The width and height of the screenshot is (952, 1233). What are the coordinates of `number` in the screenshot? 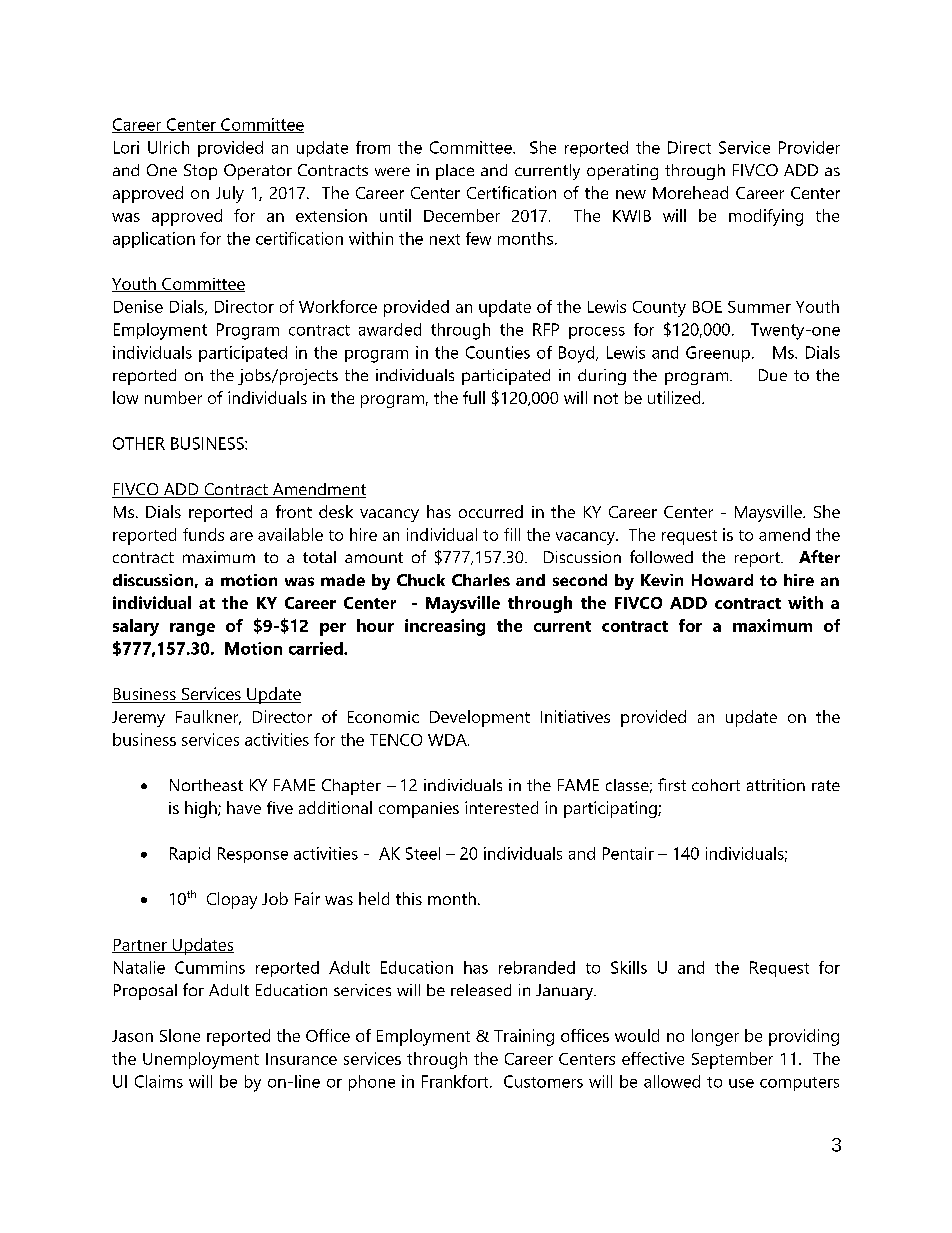 It's located at (173, 397).
